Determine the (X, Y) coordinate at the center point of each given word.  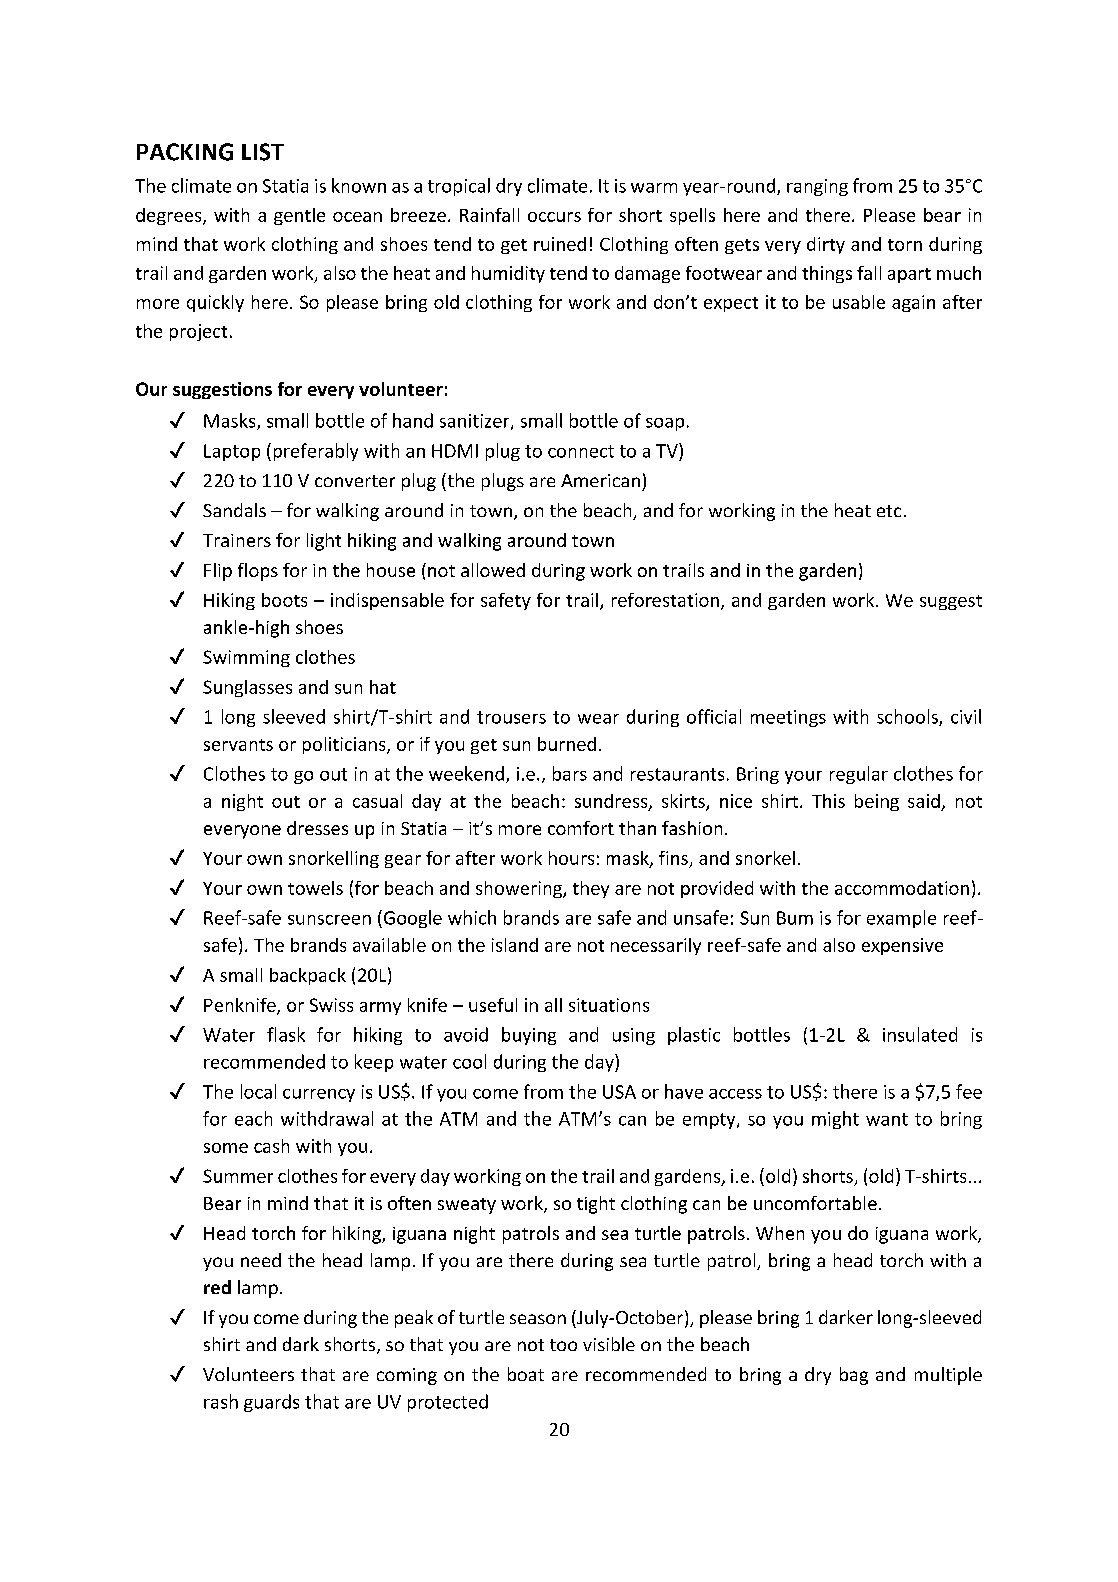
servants (238, 745)
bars (570, 773)
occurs (554, 217)
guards (271, 1403)
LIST (263, 152)
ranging (817, 187)
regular (859, 775)
